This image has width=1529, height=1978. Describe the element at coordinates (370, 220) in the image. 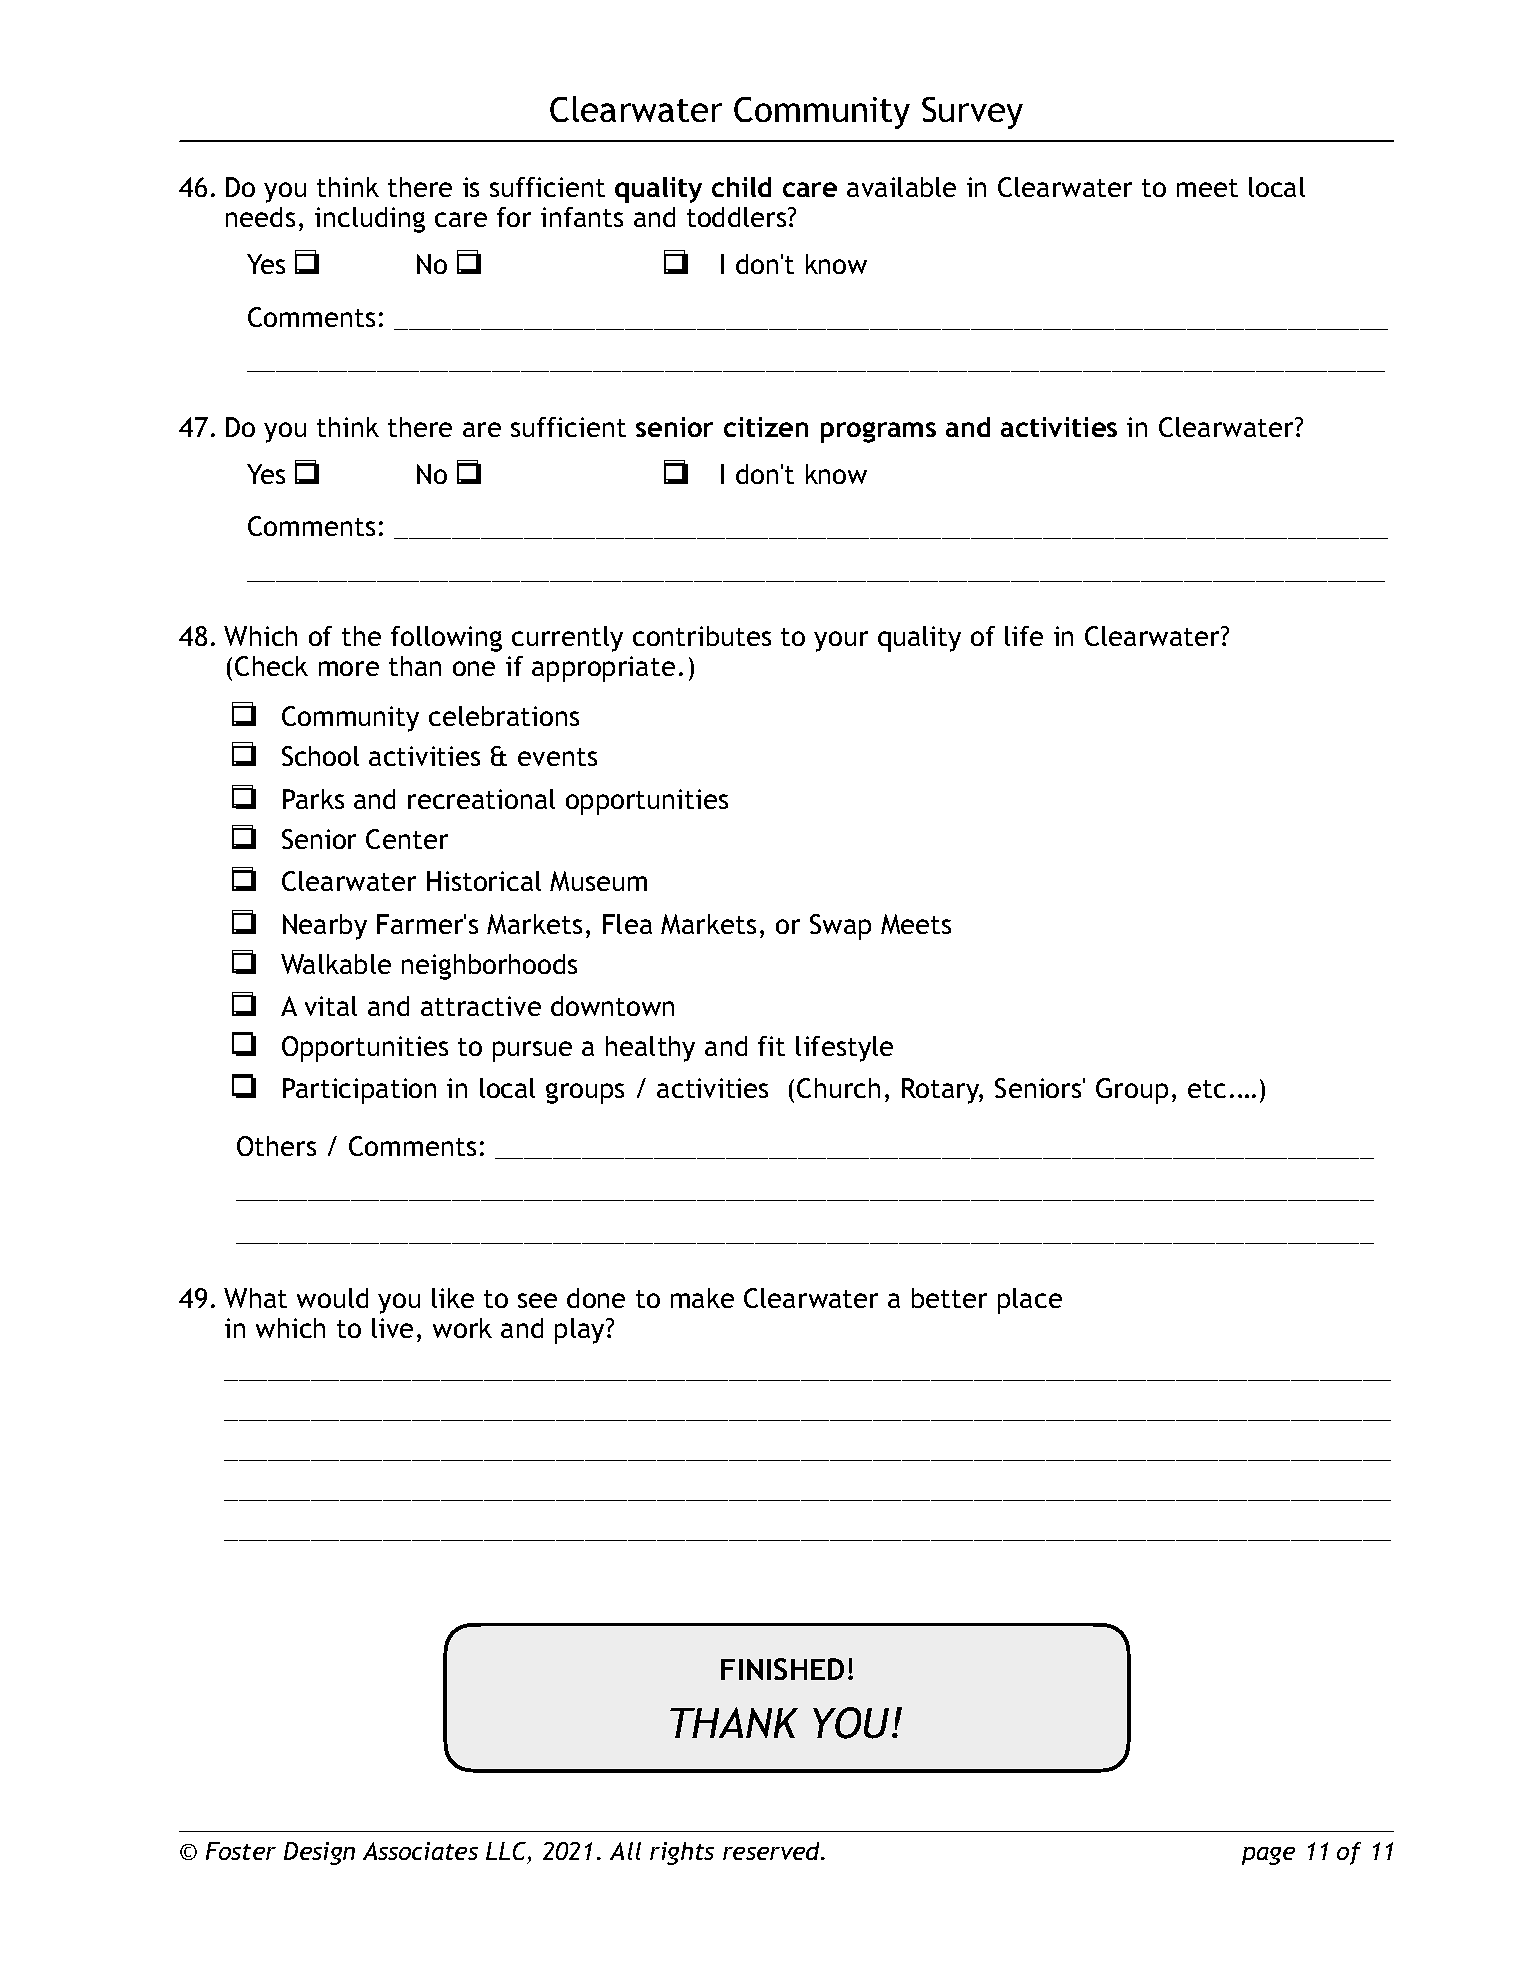

I see `including` at that location.
